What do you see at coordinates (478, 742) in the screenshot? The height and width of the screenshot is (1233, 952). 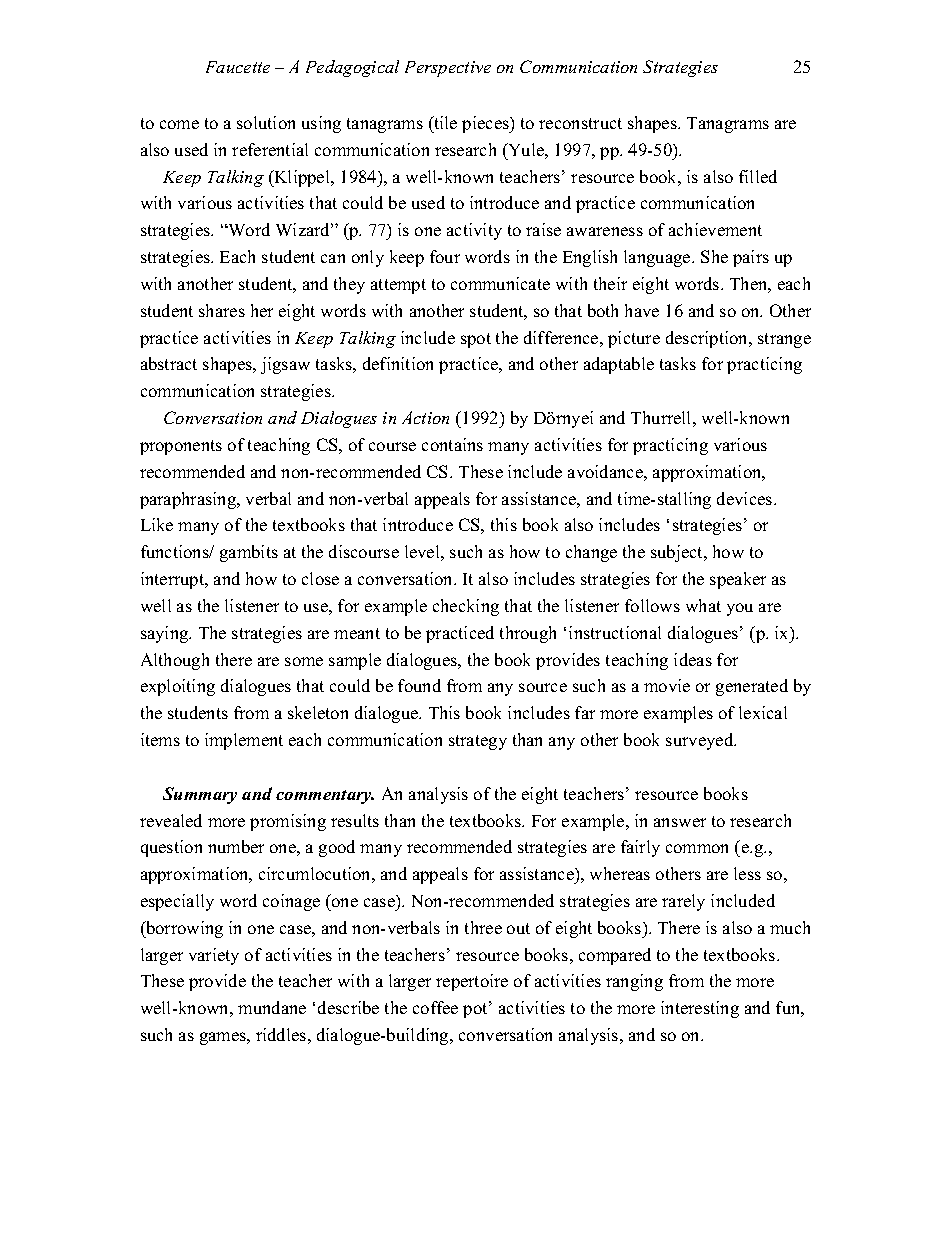 I see `strategy` at bounding box center [478, 742].
